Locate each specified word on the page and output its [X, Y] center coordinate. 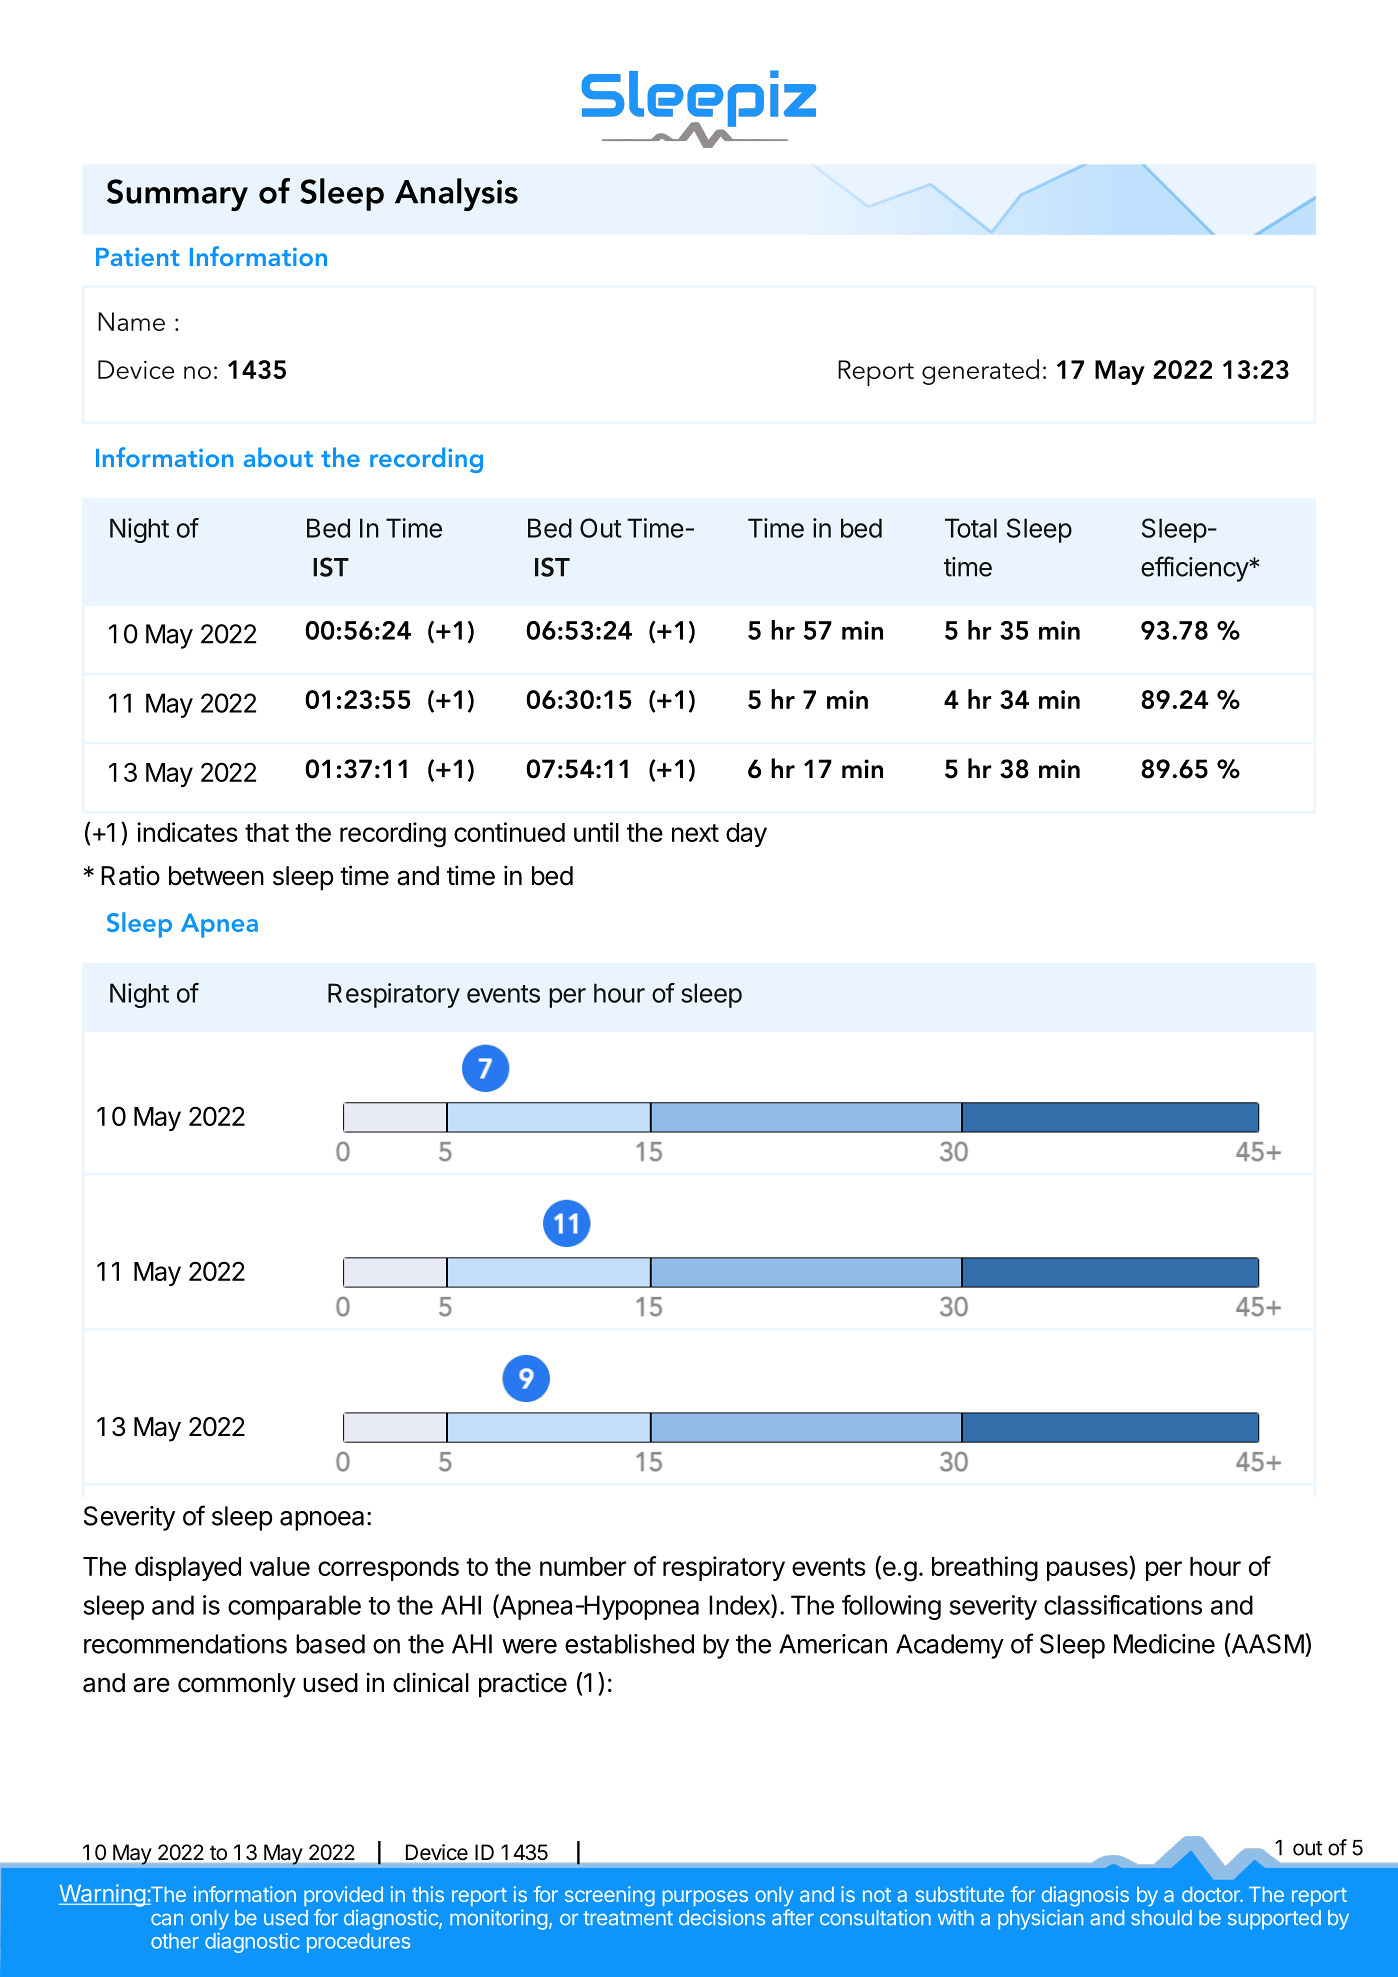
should [1161, 1918]
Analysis [456, 194]
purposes [705, 1898]
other [175, 1941]
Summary [177, 195]
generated [980, 372]
